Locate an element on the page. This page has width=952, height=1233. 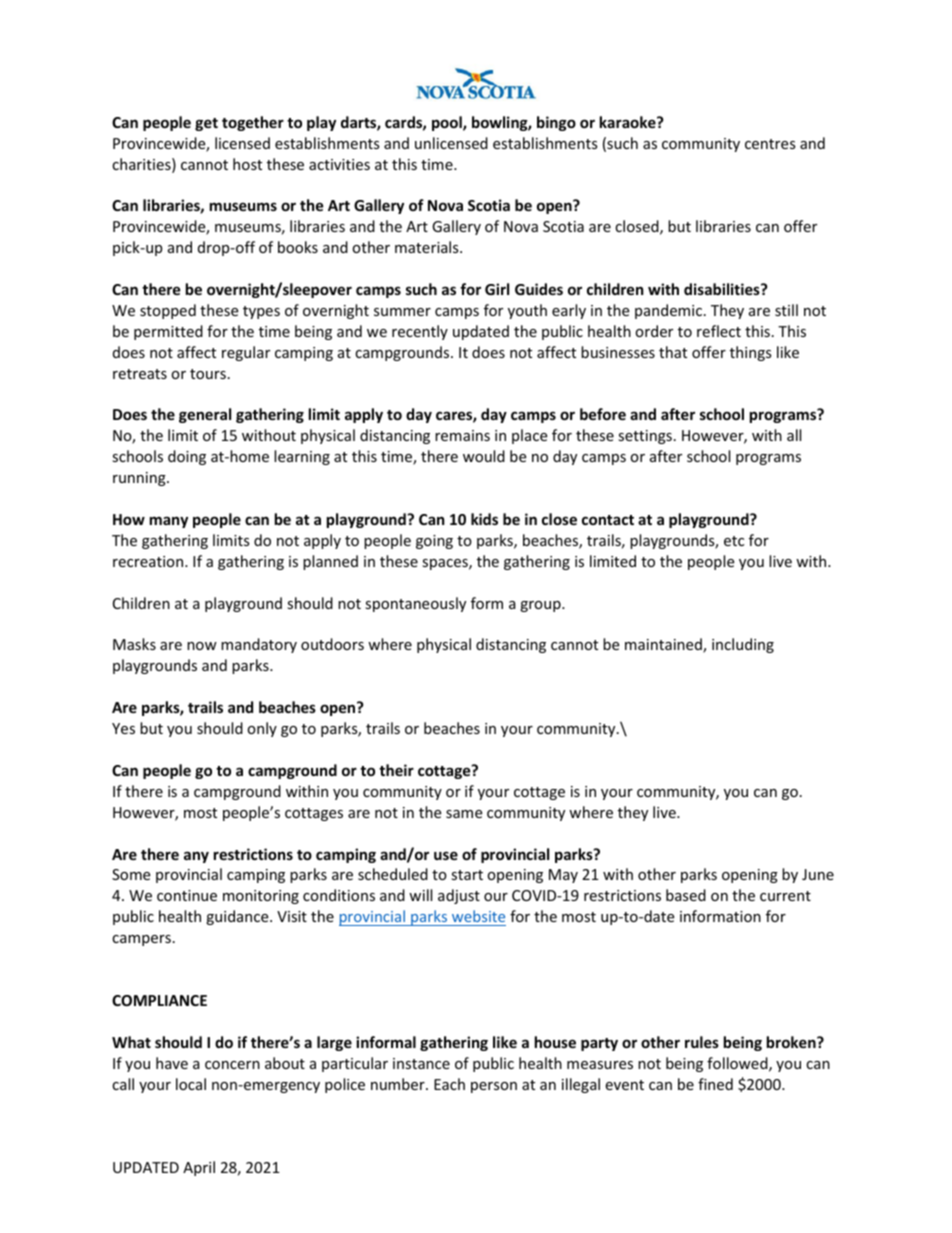
adjust is located at coordinates (459, 896).
